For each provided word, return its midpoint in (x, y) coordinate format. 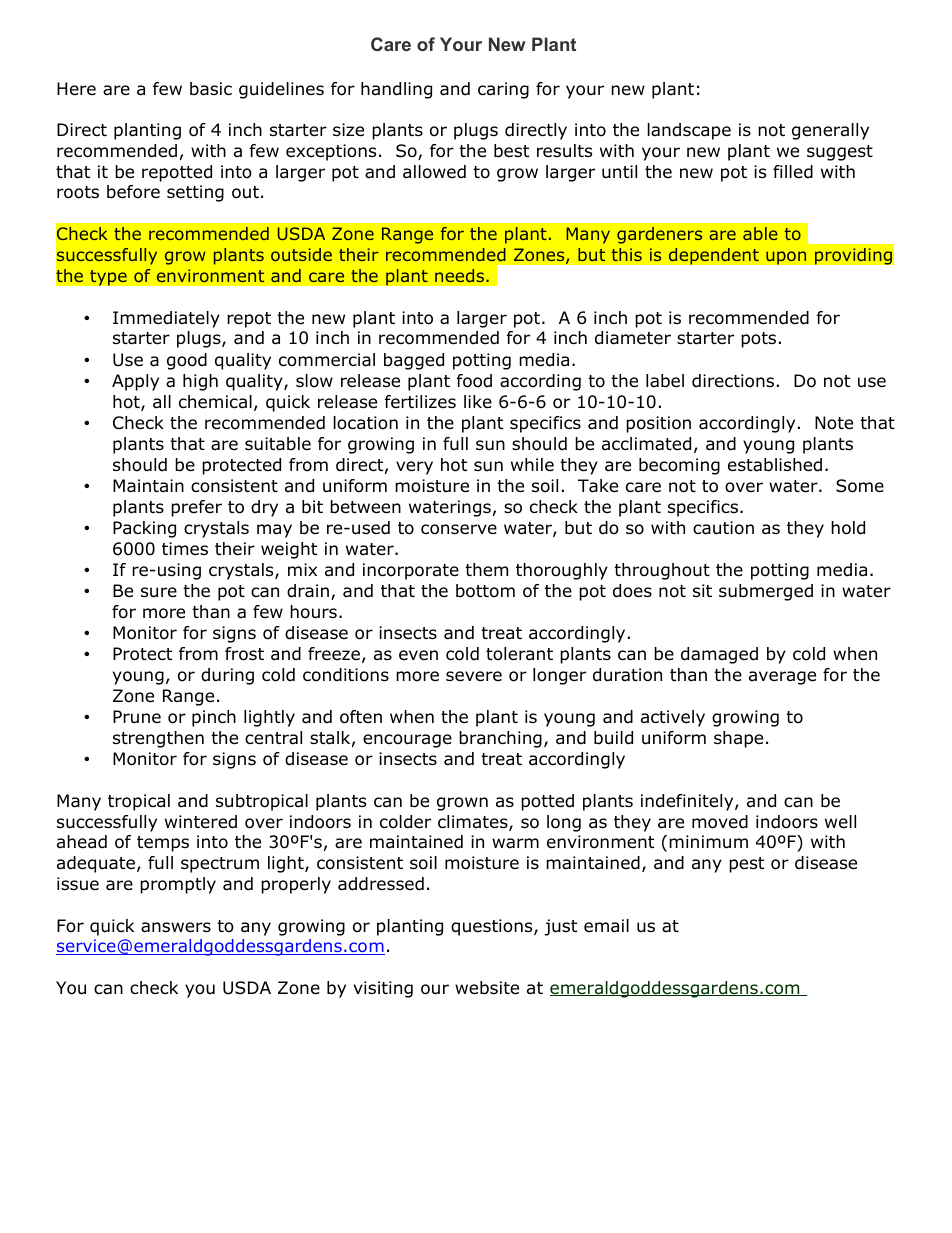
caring (503, 90)
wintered (201, 822)
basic (211, 89)
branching (500, 739)
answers (176, 927)
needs (461, 275)
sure (159, 592)
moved (720, 822)
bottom (485, 591)
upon (786, 258)
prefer (196, 508)
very (414, 468)
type (108, 278)
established (775, 465)
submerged (766, 592)
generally (830, 131)
